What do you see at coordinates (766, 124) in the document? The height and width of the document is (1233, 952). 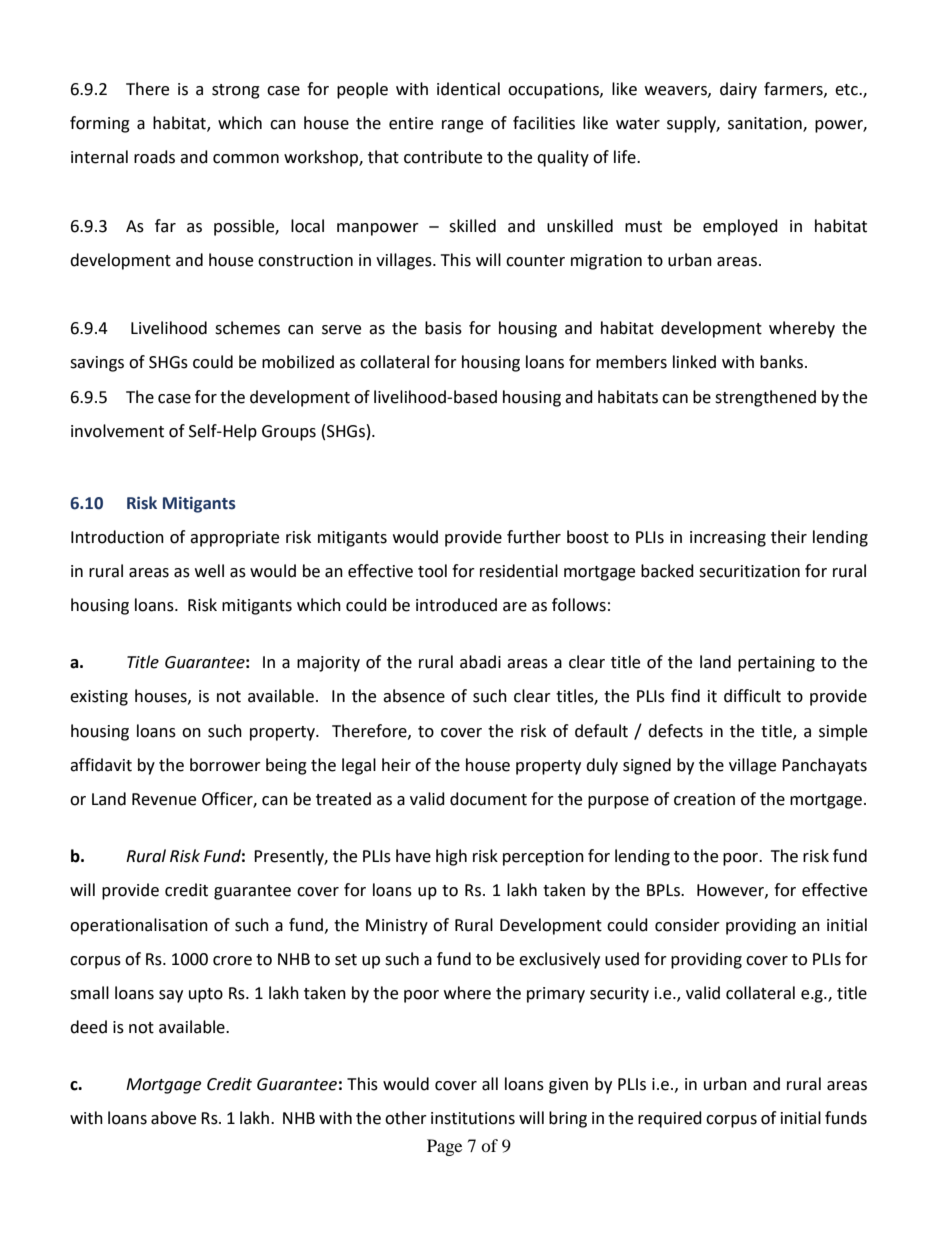 I see `sanitation` at bounding box center [766, 124].
